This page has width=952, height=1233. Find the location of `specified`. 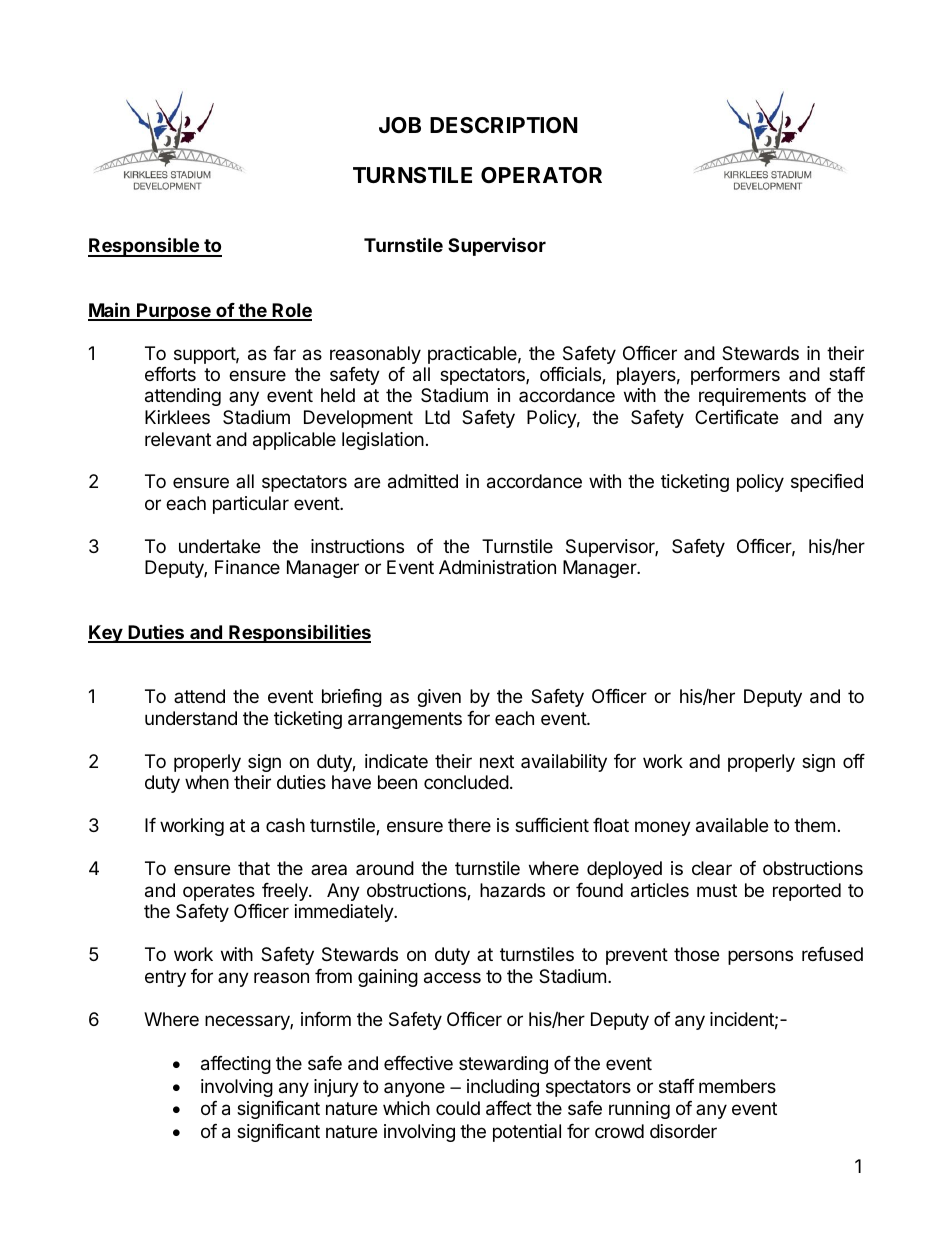

specified is located at coordinates (827, 483).
